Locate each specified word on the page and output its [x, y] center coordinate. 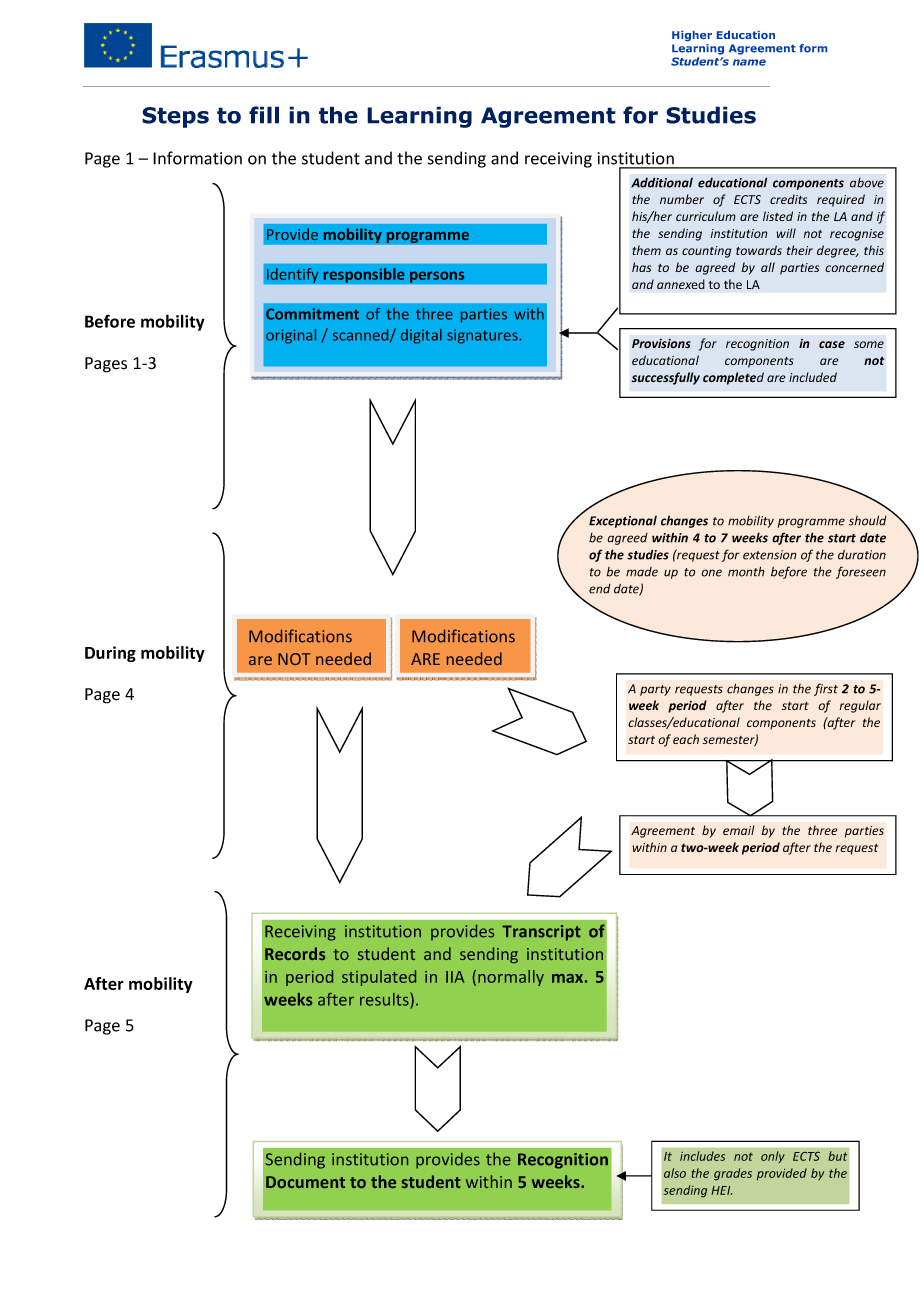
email [739, 830]
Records [295, 953]
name [749, 62]
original [291, 336]
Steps [175, 117]
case [832, 344]
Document [305, 1182]
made [642, 572]
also [675, 1173]
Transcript [541, 933]
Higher [692, 36]
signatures [483, 336]
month [746, 571]
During [110, 654]
